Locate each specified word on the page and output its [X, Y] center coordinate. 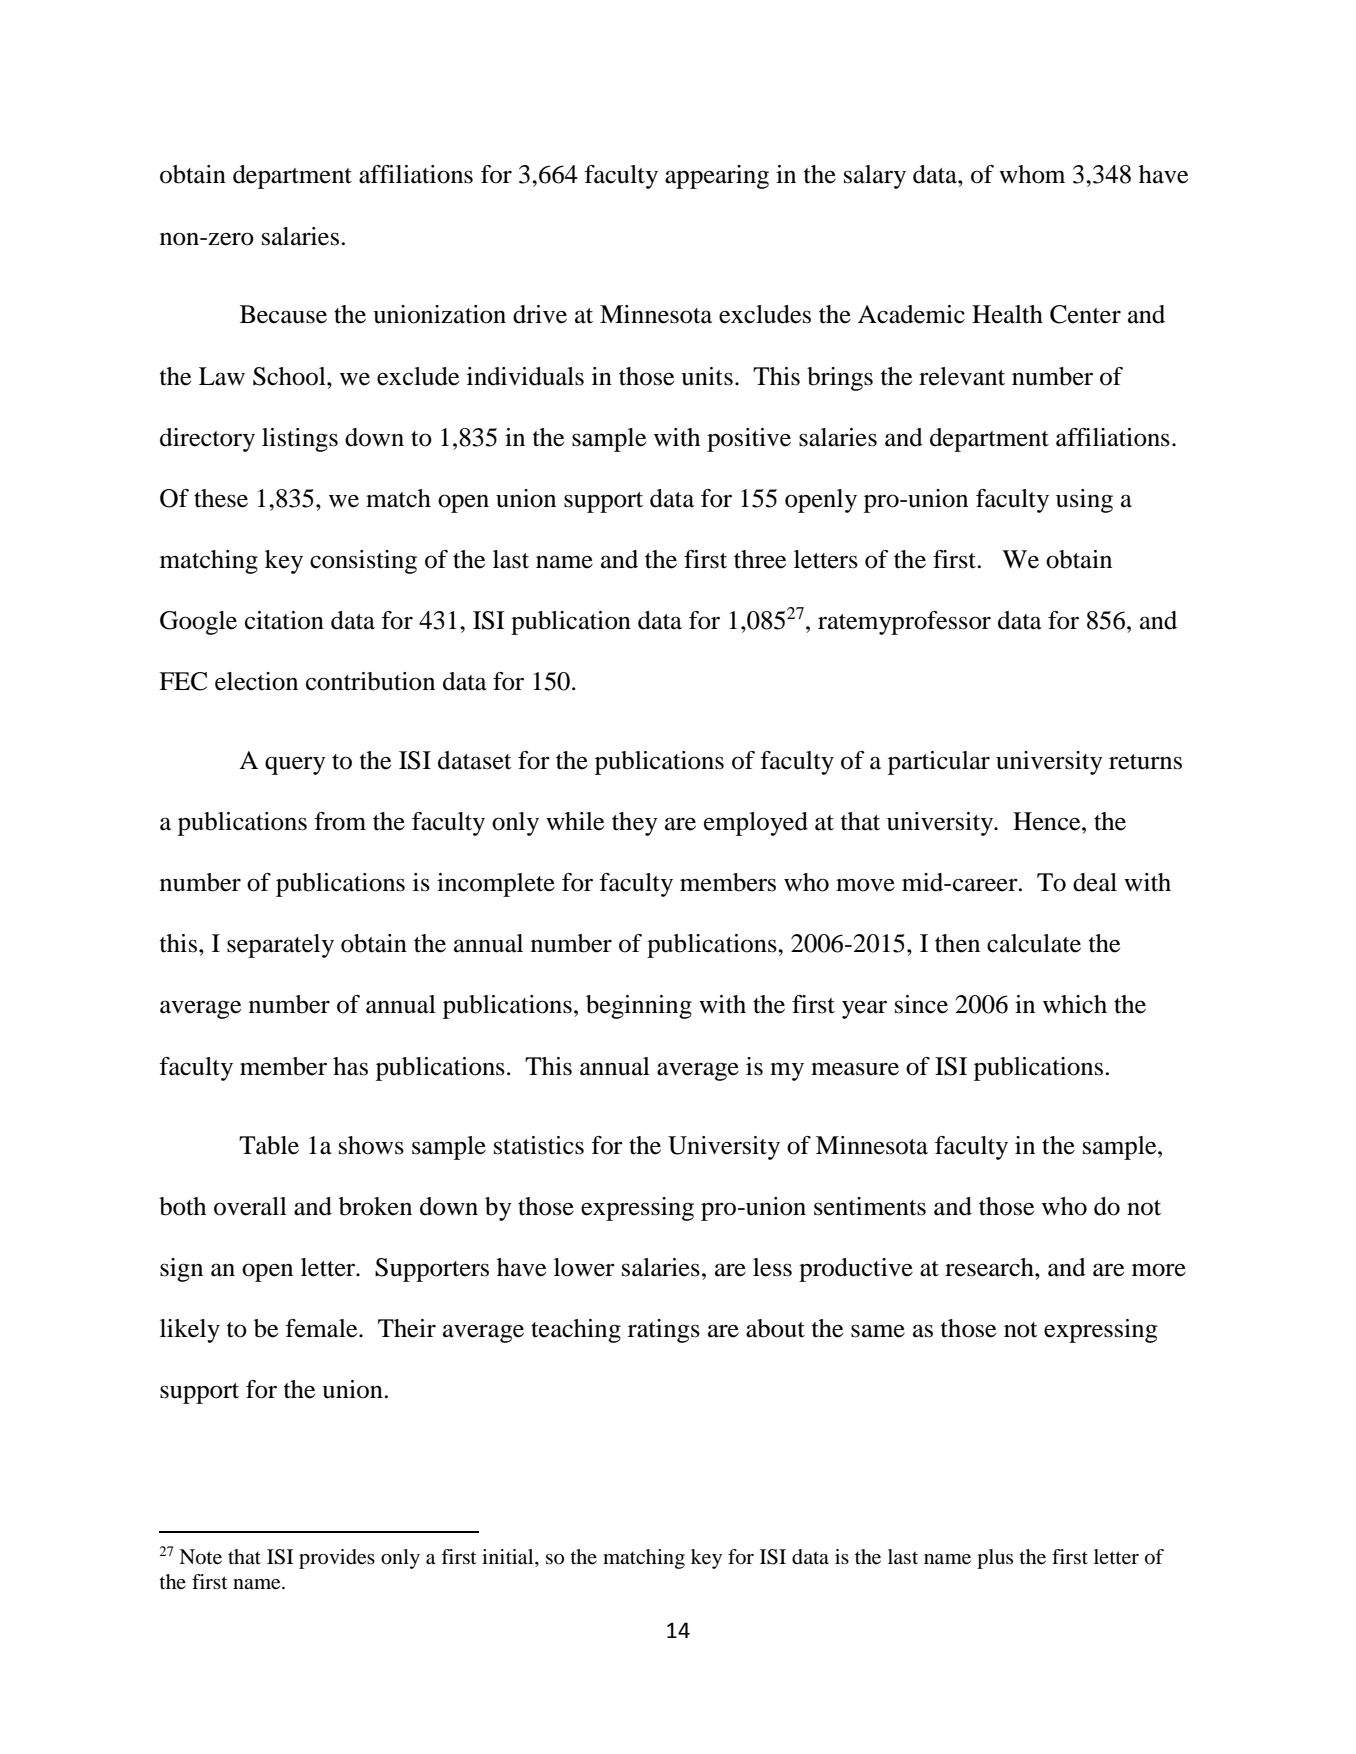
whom [1032, 174]
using [1084, 501]
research [990, 1267]
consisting [363, 562]
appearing [717, 177]
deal [1095, 882]
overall [250, 1206]
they [635, 824]
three [760, 559]
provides [337, 1559]
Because [283, 314]
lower [584, 1267]
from [340, 821]
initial [509, 1557]
